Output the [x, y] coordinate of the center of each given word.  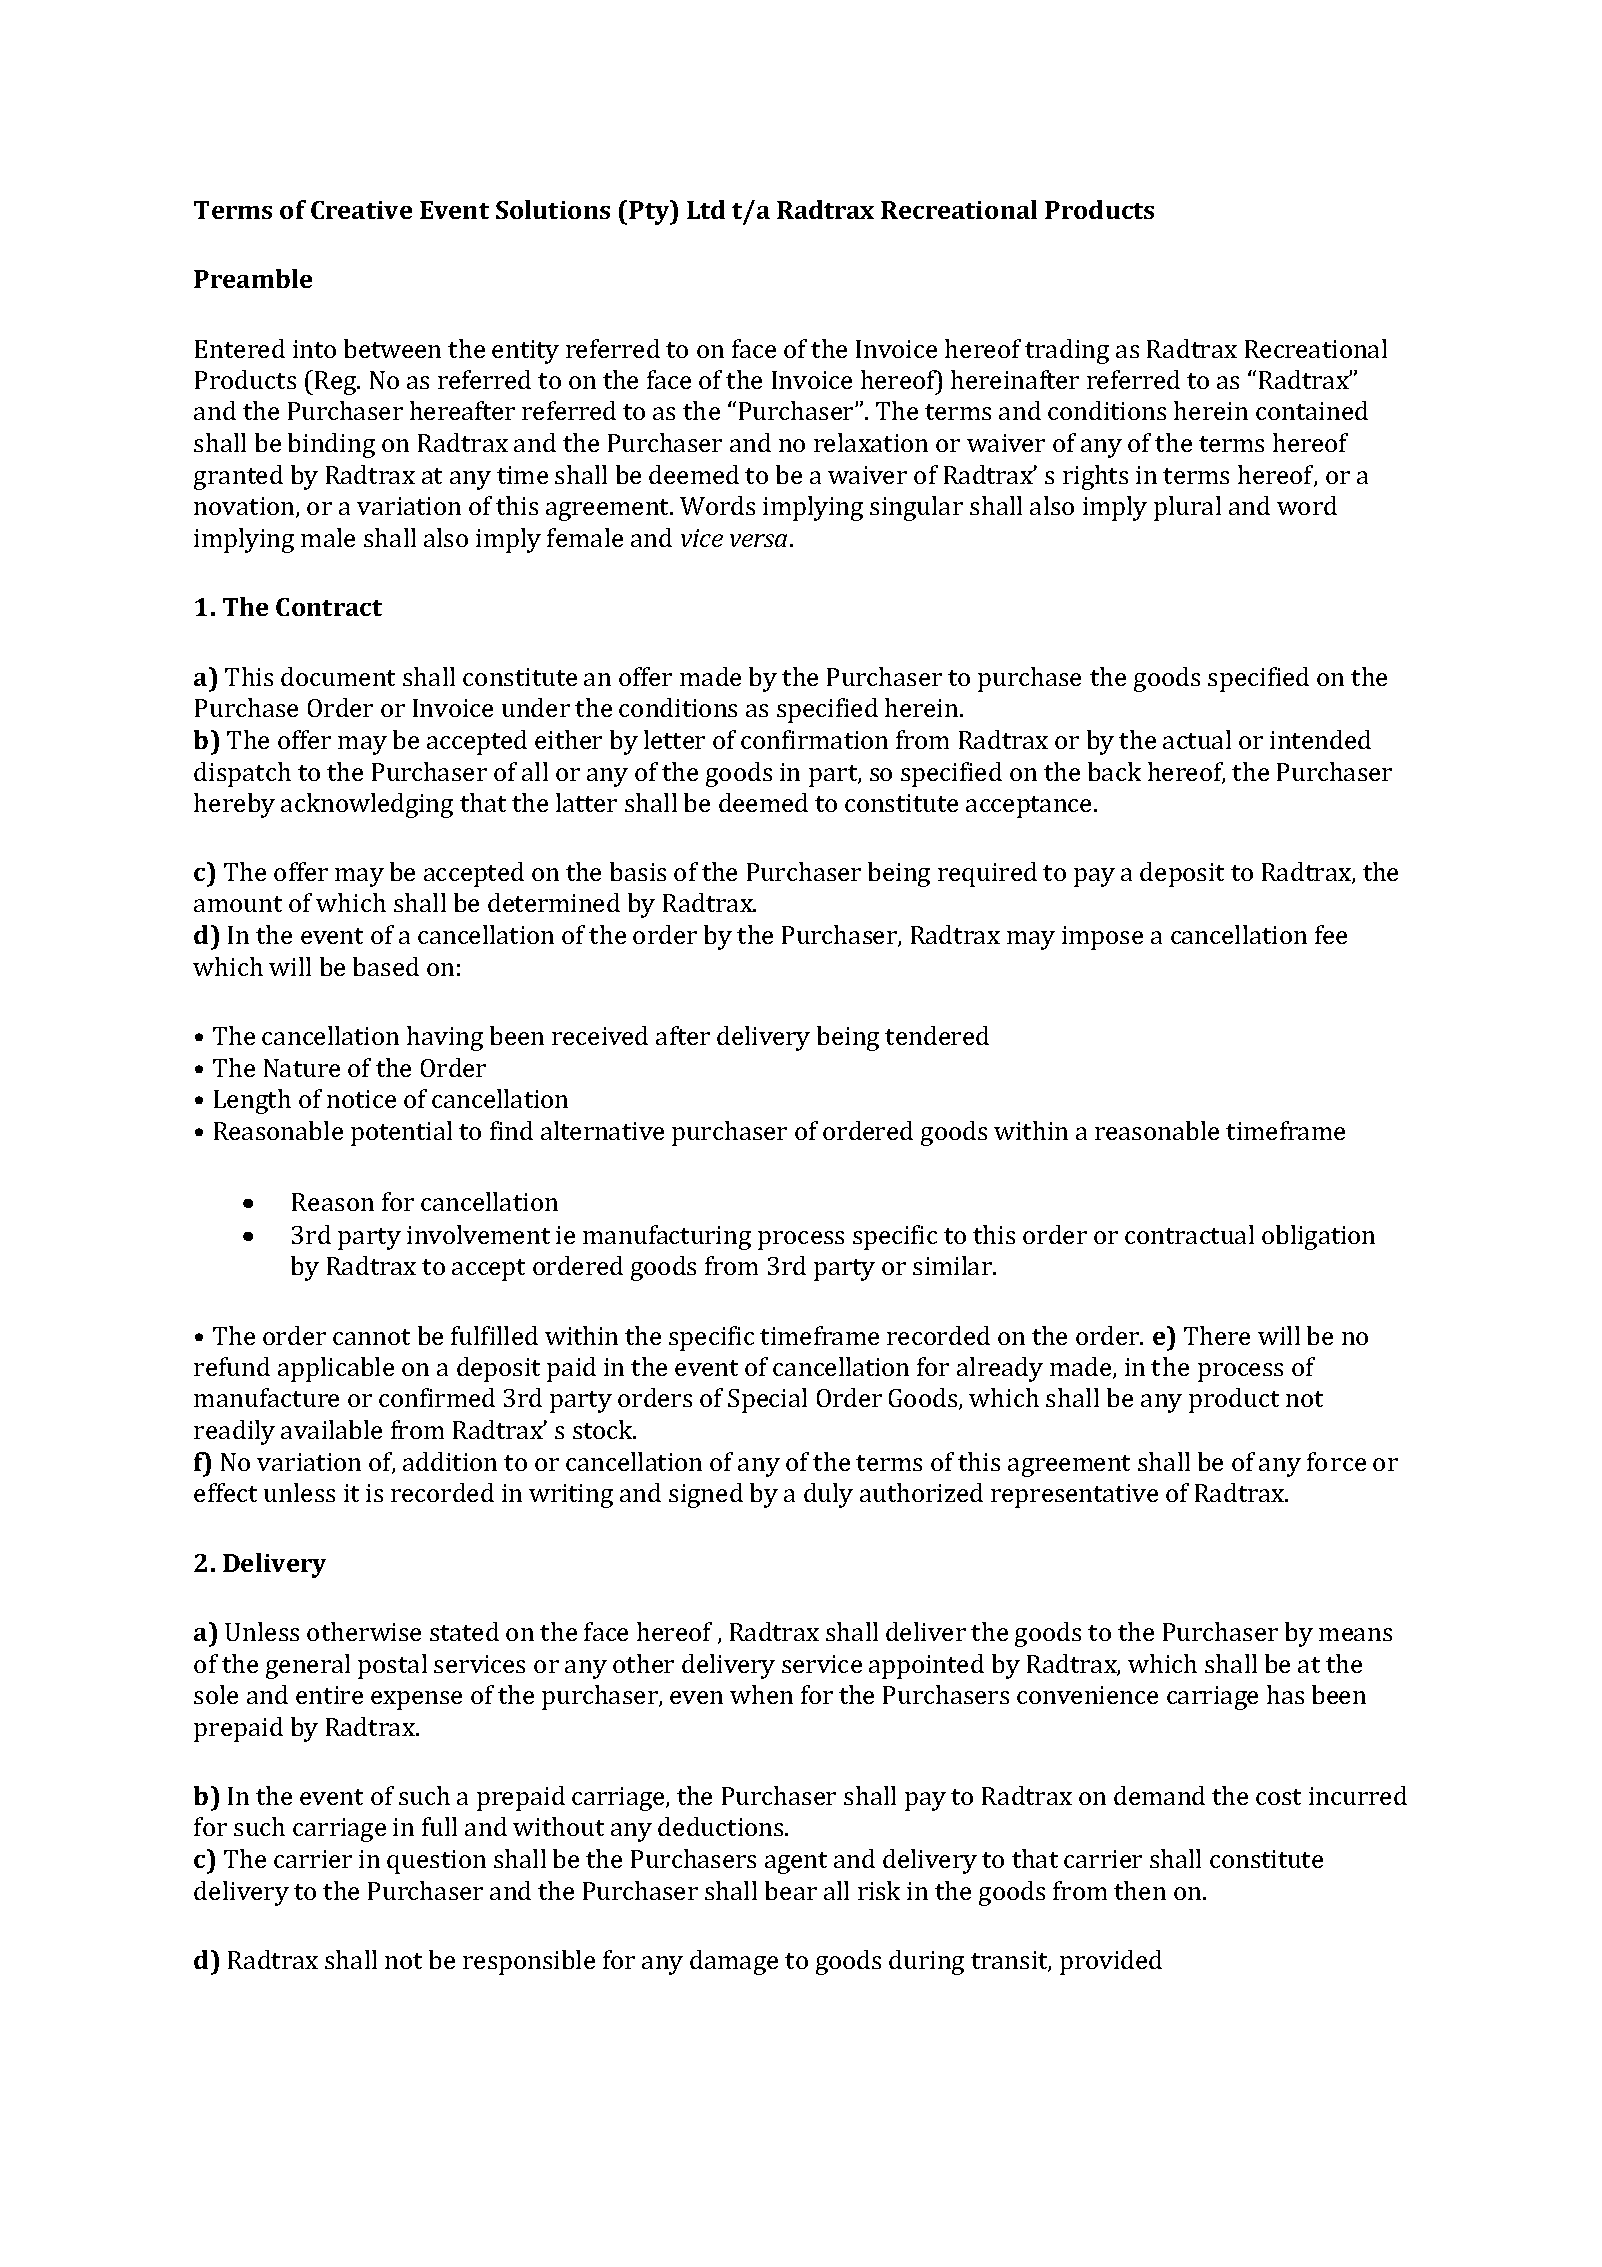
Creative [361, 210]
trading [1067, 351]
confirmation [814, 739]
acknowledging [367, 805]
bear [791, 1890]
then [1140, 1890]
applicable [336, 1369]
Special [767, 1400]
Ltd [706, 209]
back [1114, 771]
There [1217, 1335]
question [436, 1862]
